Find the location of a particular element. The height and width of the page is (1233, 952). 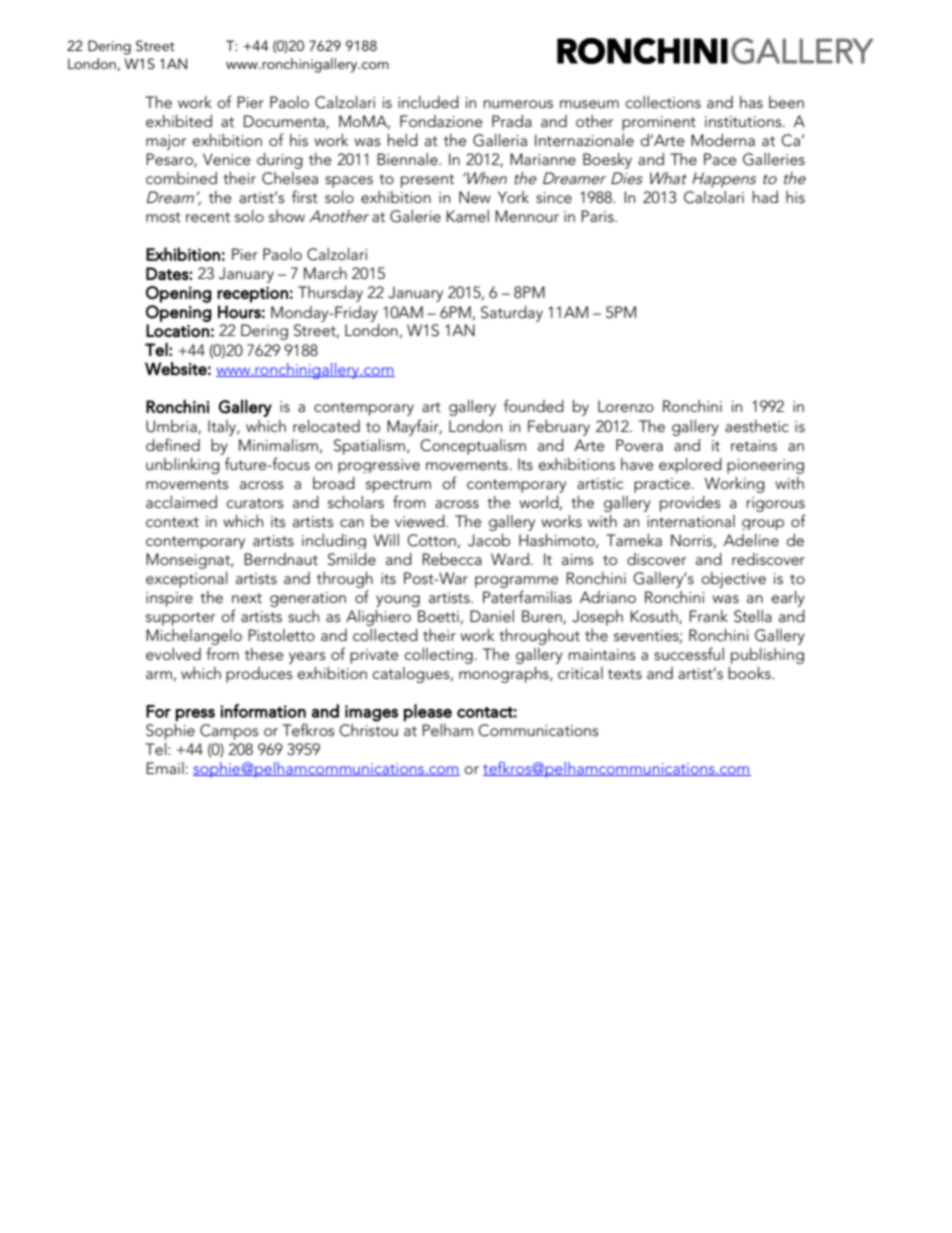

Jacob is located at coordinates (489, 540).
